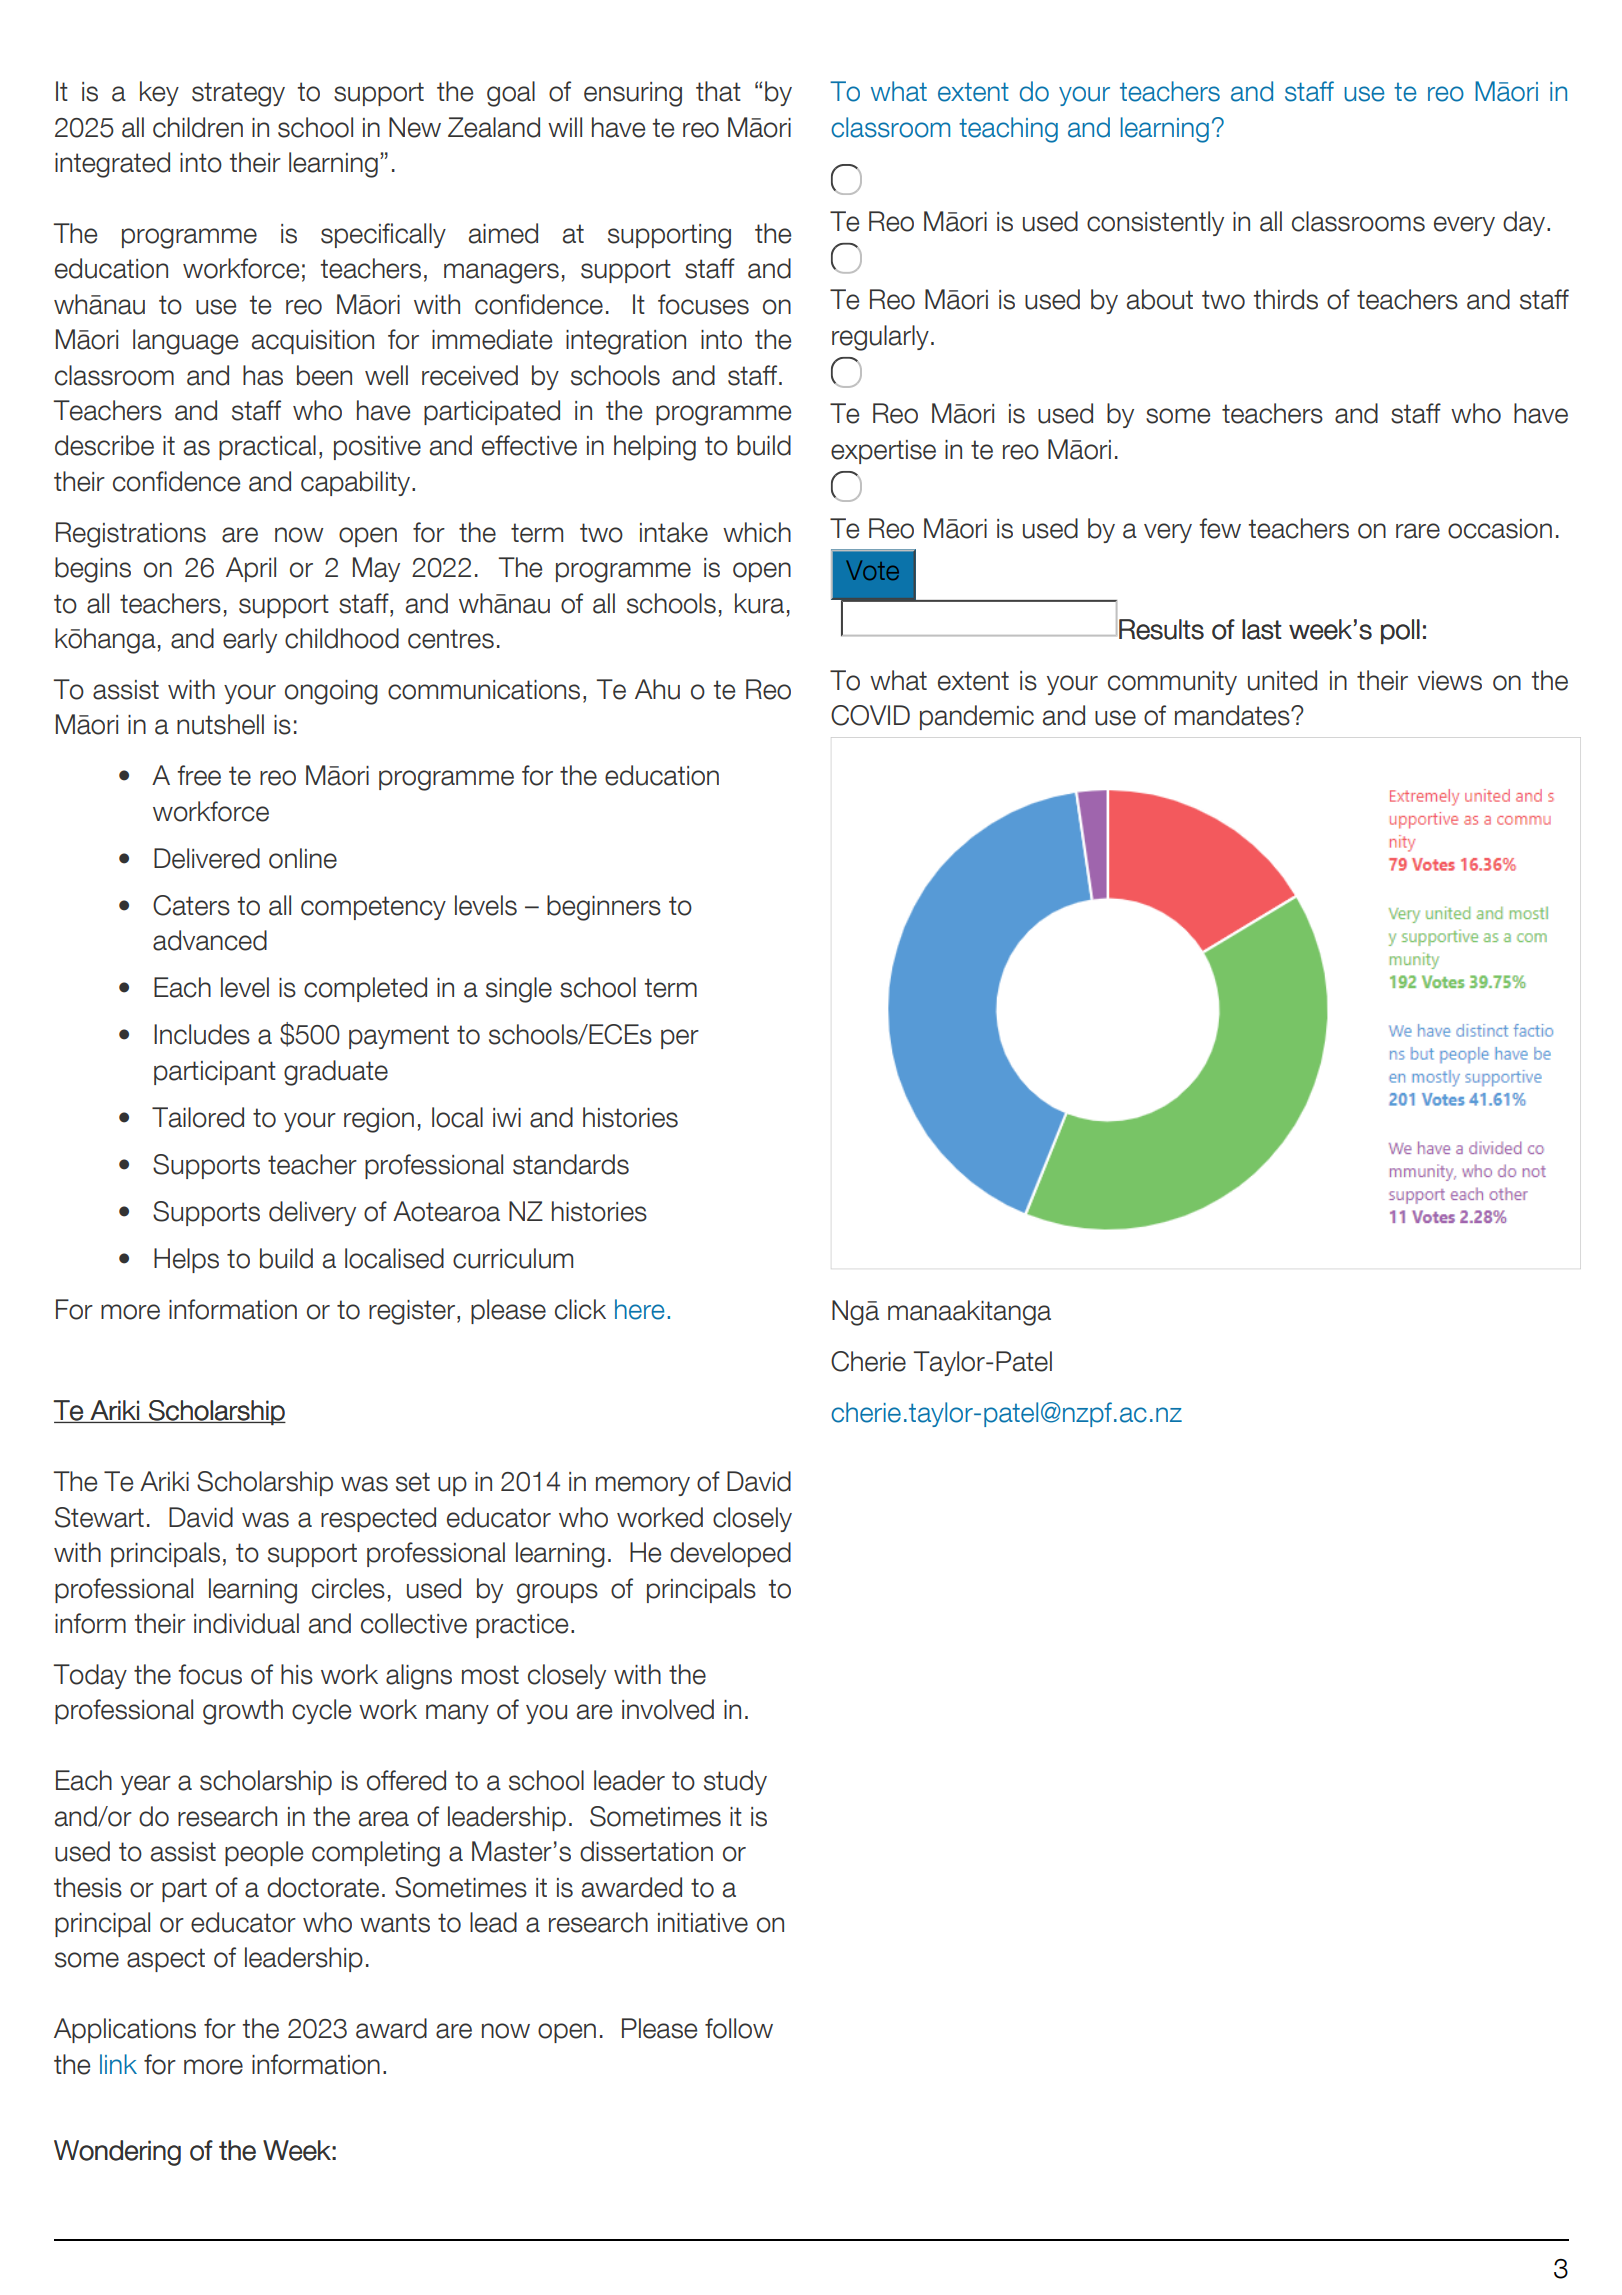 Image resolution: width=1622 pixels, height=2295 pixels. What do you see at coordinates (199, 775) in the document?
I see `free` at bounding box center [199, 775].
